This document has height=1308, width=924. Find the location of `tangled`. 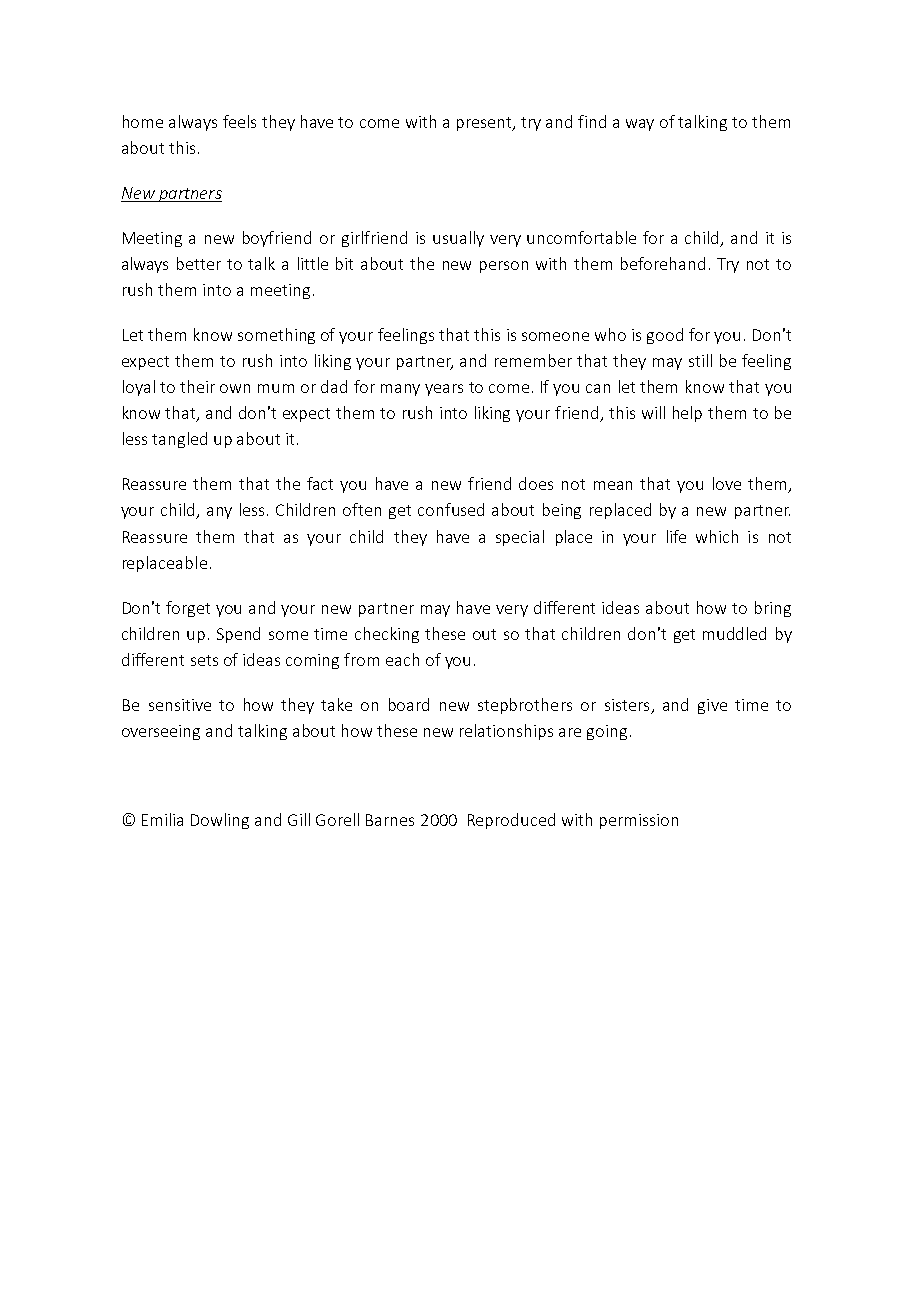

tangled is located at coordinates (179, 440).
